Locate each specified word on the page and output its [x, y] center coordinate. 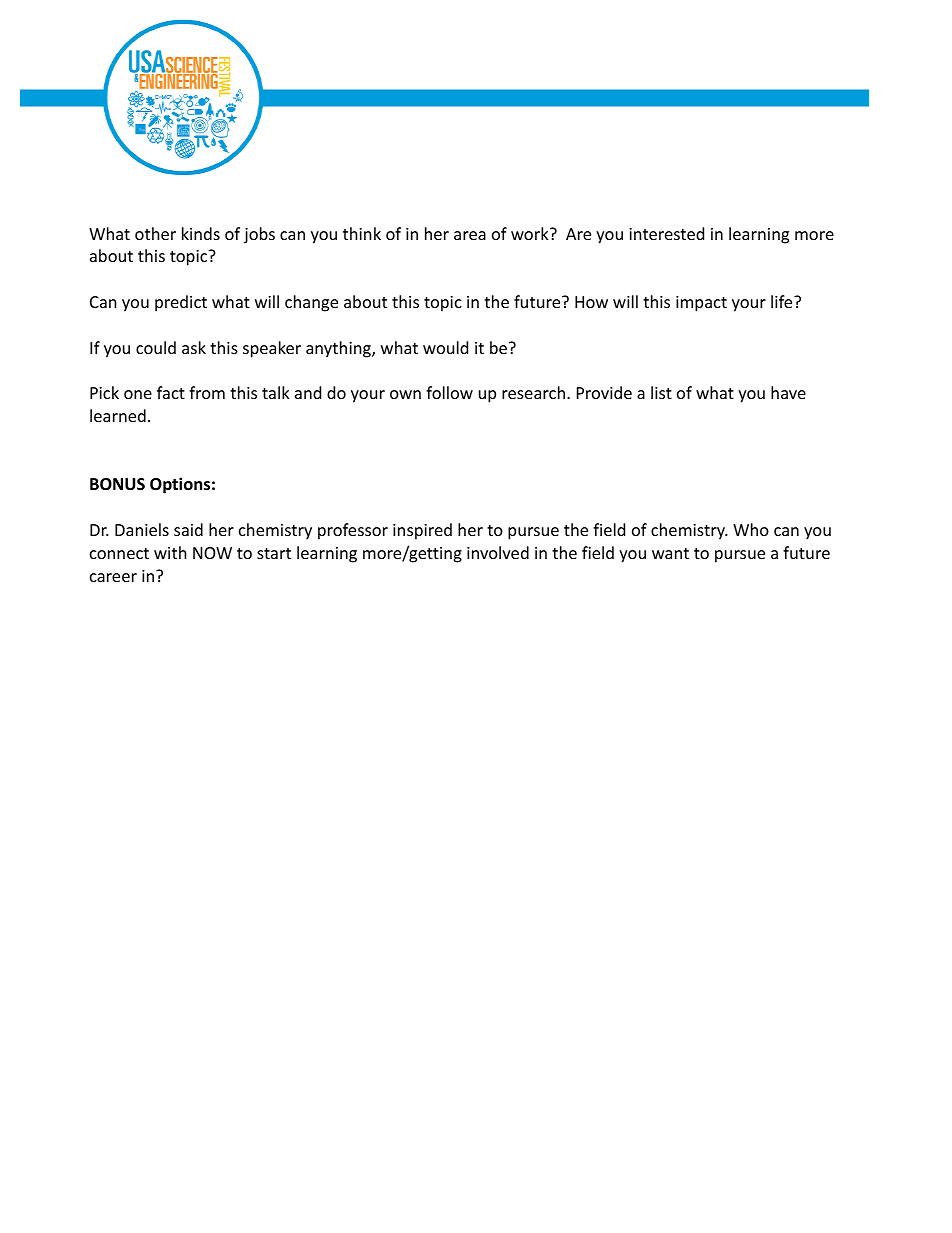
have [788, 392]
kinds [201, 233]
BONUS [117, 484]
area [470, 235]
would [445, 347]
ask [194, 347]
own [405, 394]
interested [666, 233]
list [661, 392]
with [170, 552]
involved [498, 552]
